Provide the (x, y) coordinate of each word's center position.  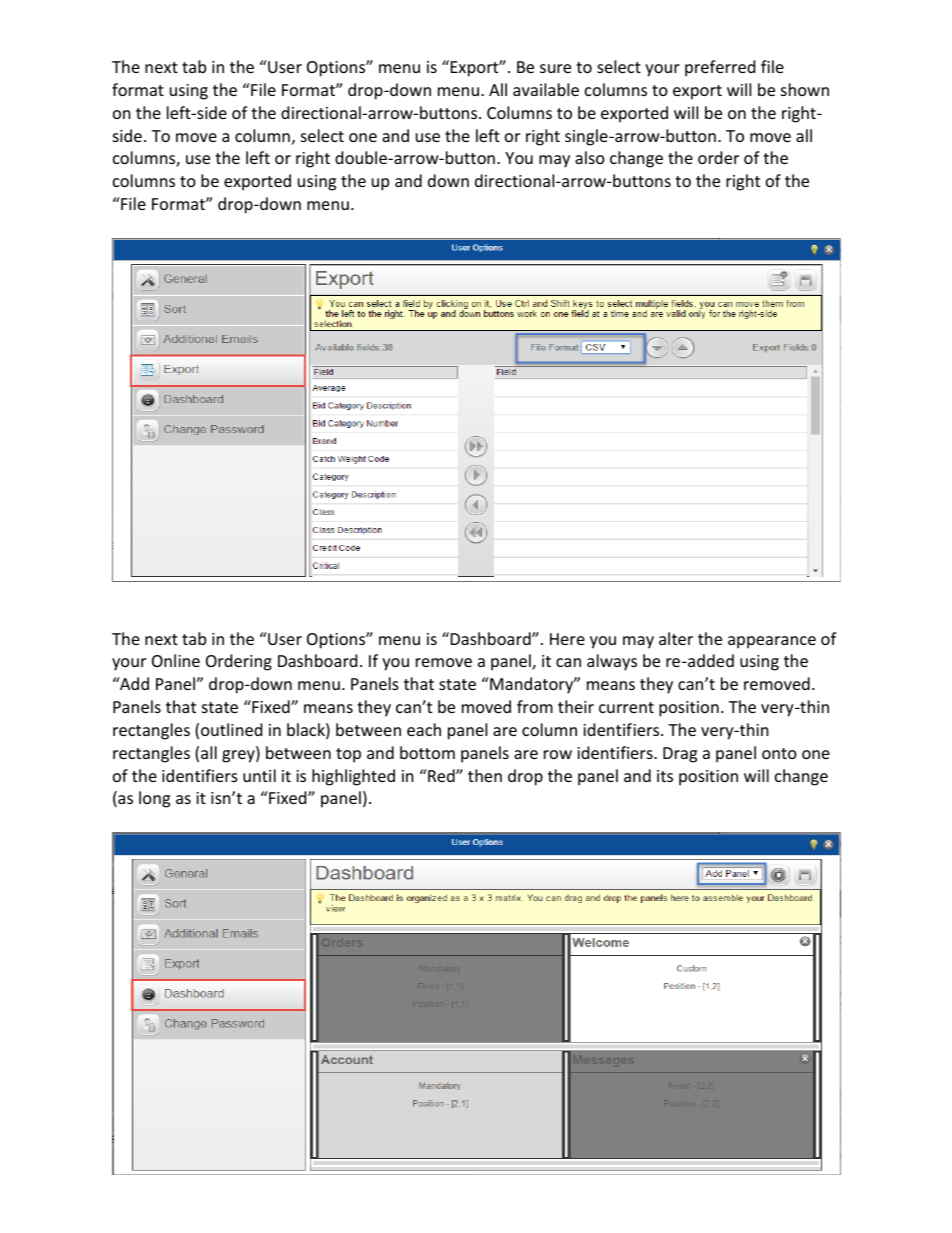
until (259, 775)
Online (176, 660)
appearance (772, 642)
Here (567, 639)
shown (805, 89)
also (590, 157)
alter (676, 638)
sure (555, 68)
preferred (720, 68)
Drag (680, 755)
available (546, 89)
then (485, 775)
